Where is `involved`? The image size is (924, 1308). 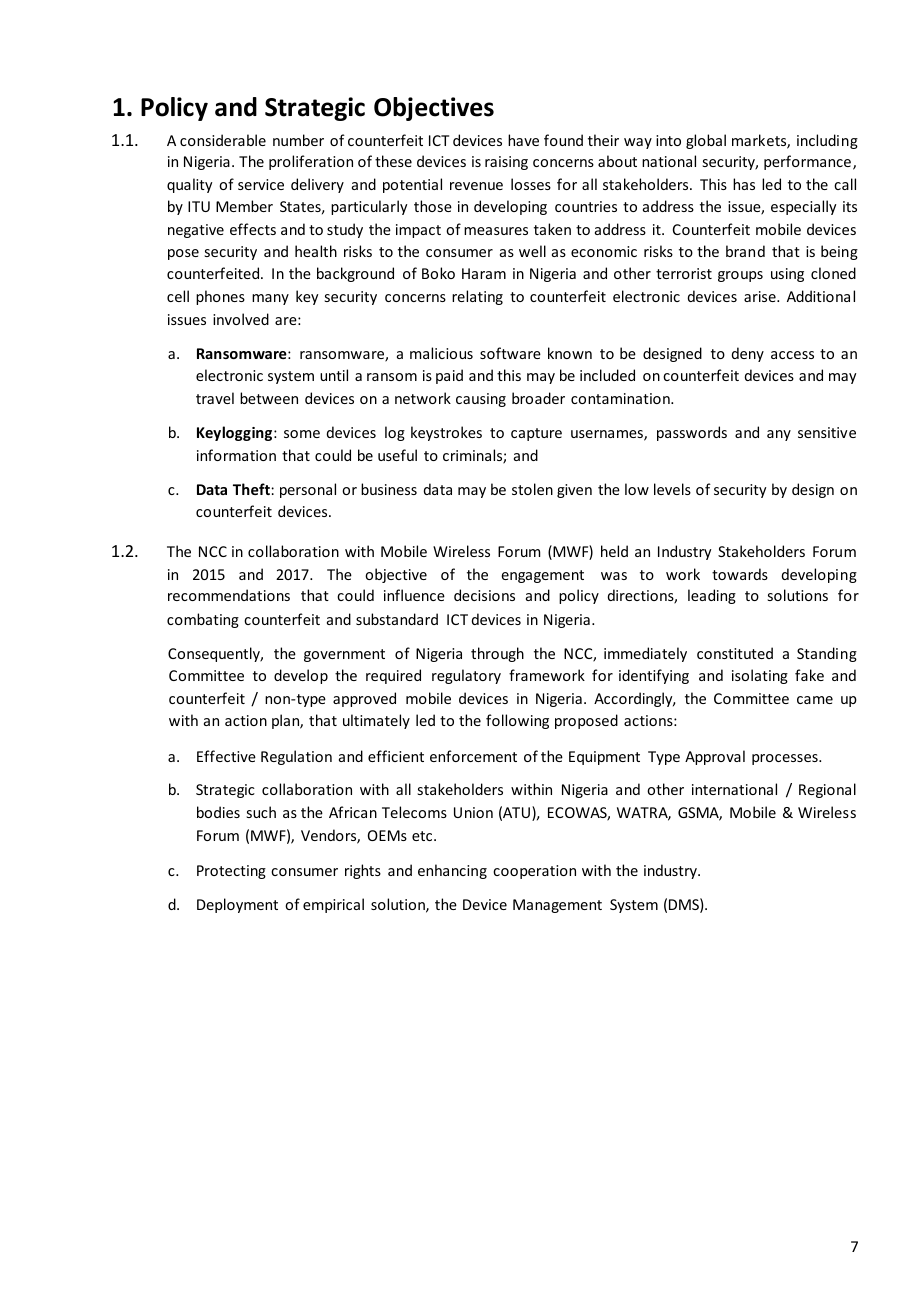
involved is located at coordinates (241, 319).
